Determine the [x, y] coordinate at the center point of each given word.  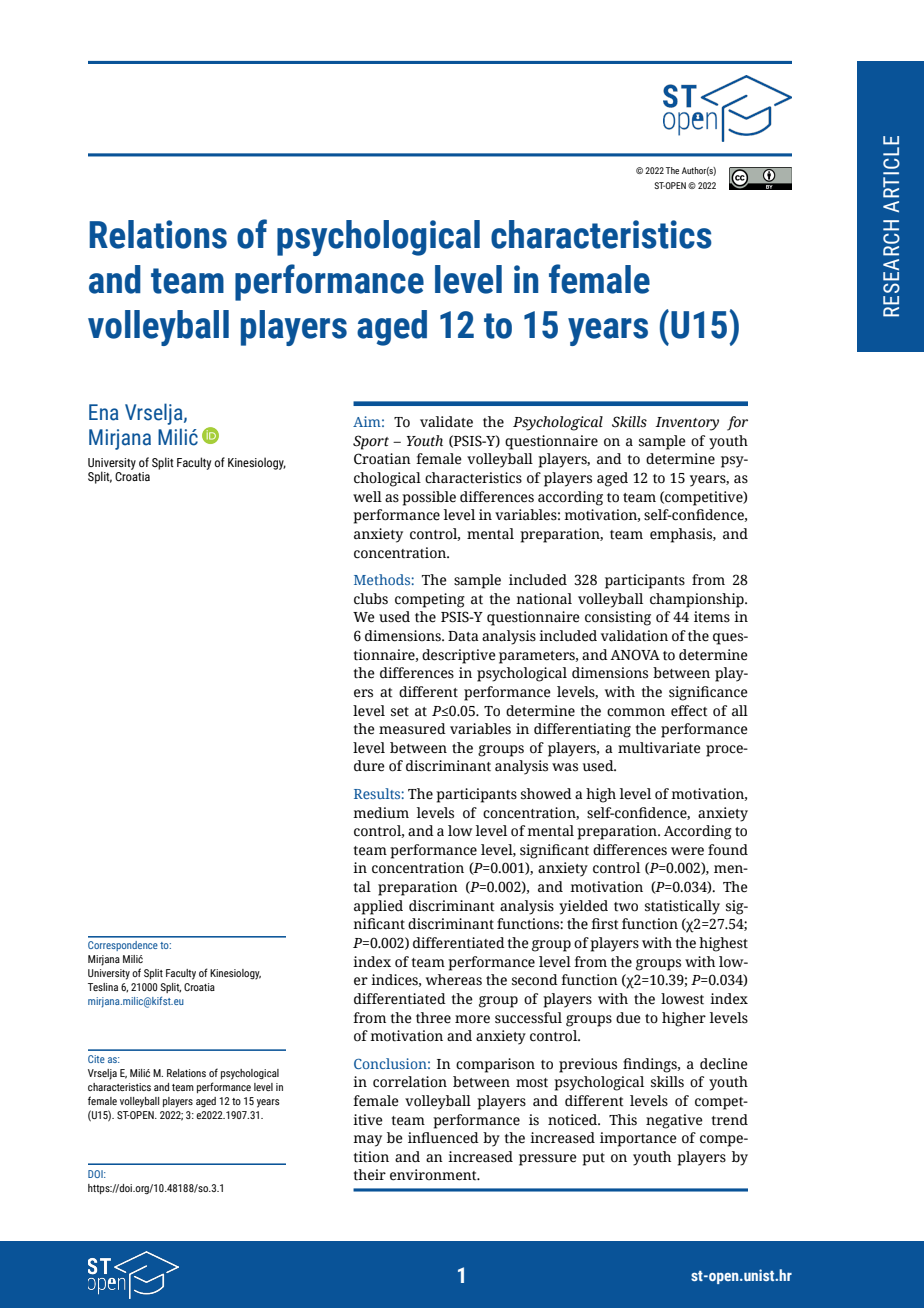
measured [412, 729]
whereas [454, 980]
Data [463, 636]
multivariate [659, 748]
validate [446, 422]
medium [381, 813]
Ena [103, 412]
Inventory [687, 424]
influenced [443, 1138]
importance [638, 1139]
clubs [371, 599]
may [367, 1141]
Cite [96, 1059]
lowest [682, 999]
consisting [618, 618]
